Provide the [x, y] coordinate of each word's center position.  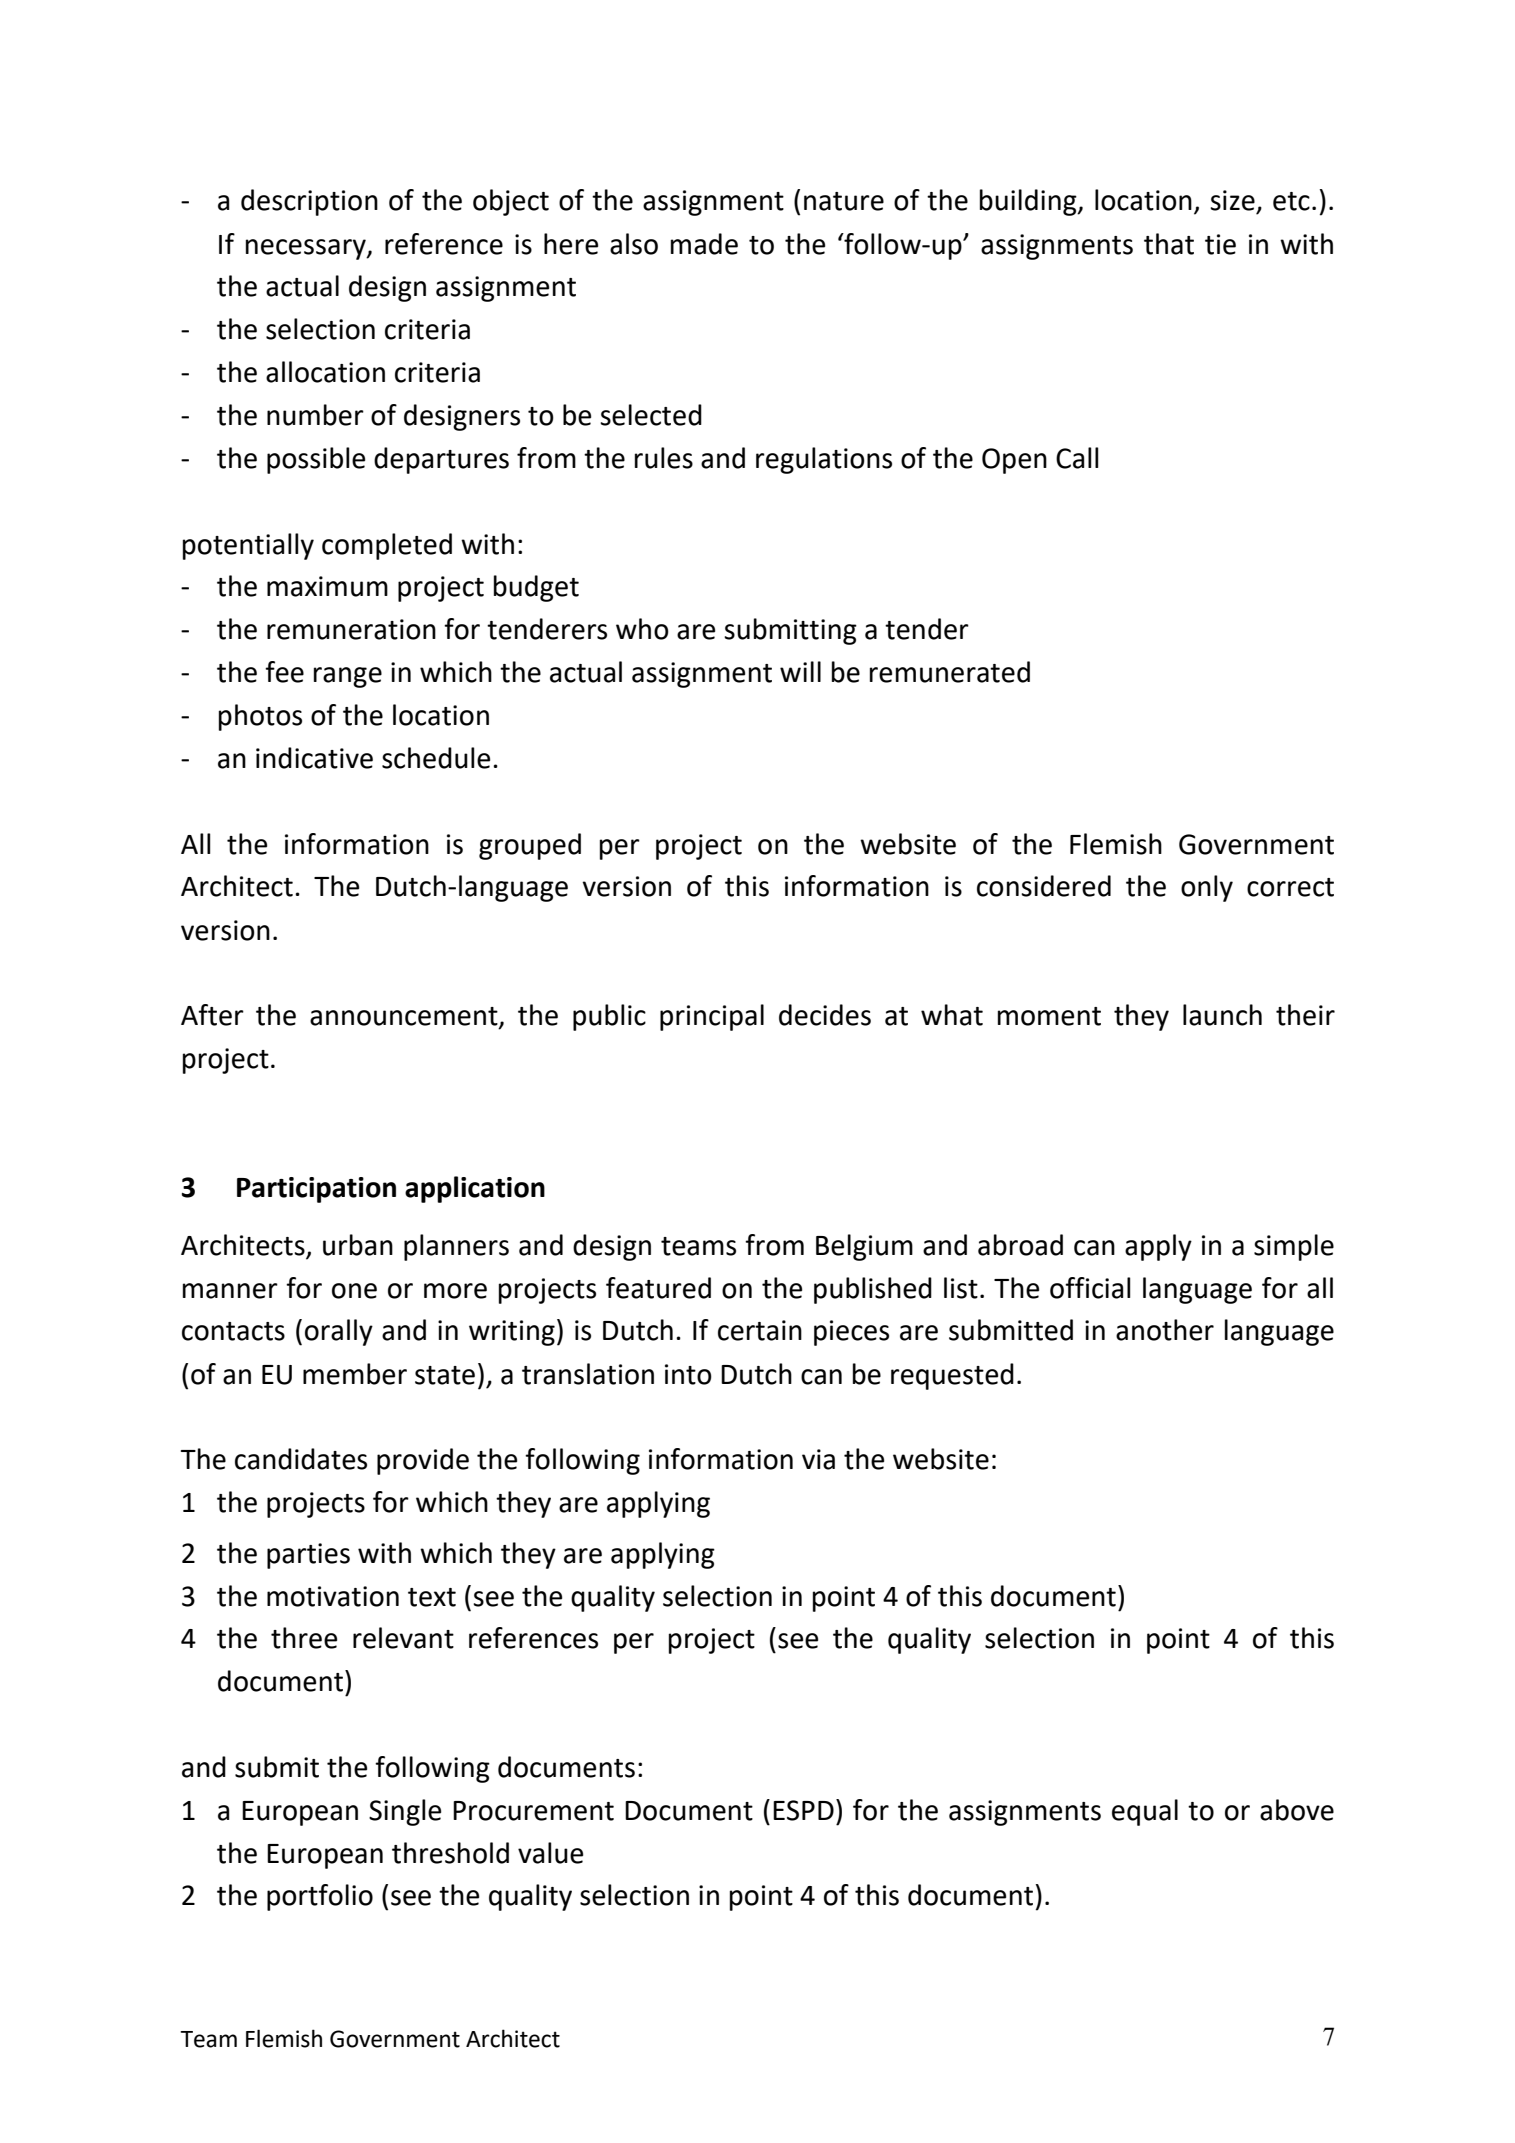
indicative [314, 758]
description [309, 202]
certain [760, 1330]
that [1169, 244]
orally [339, 1332]
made [704, 244]
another [1165, 1330]
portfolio [320, 1897]
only [1207, 888]
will [800, 671]
